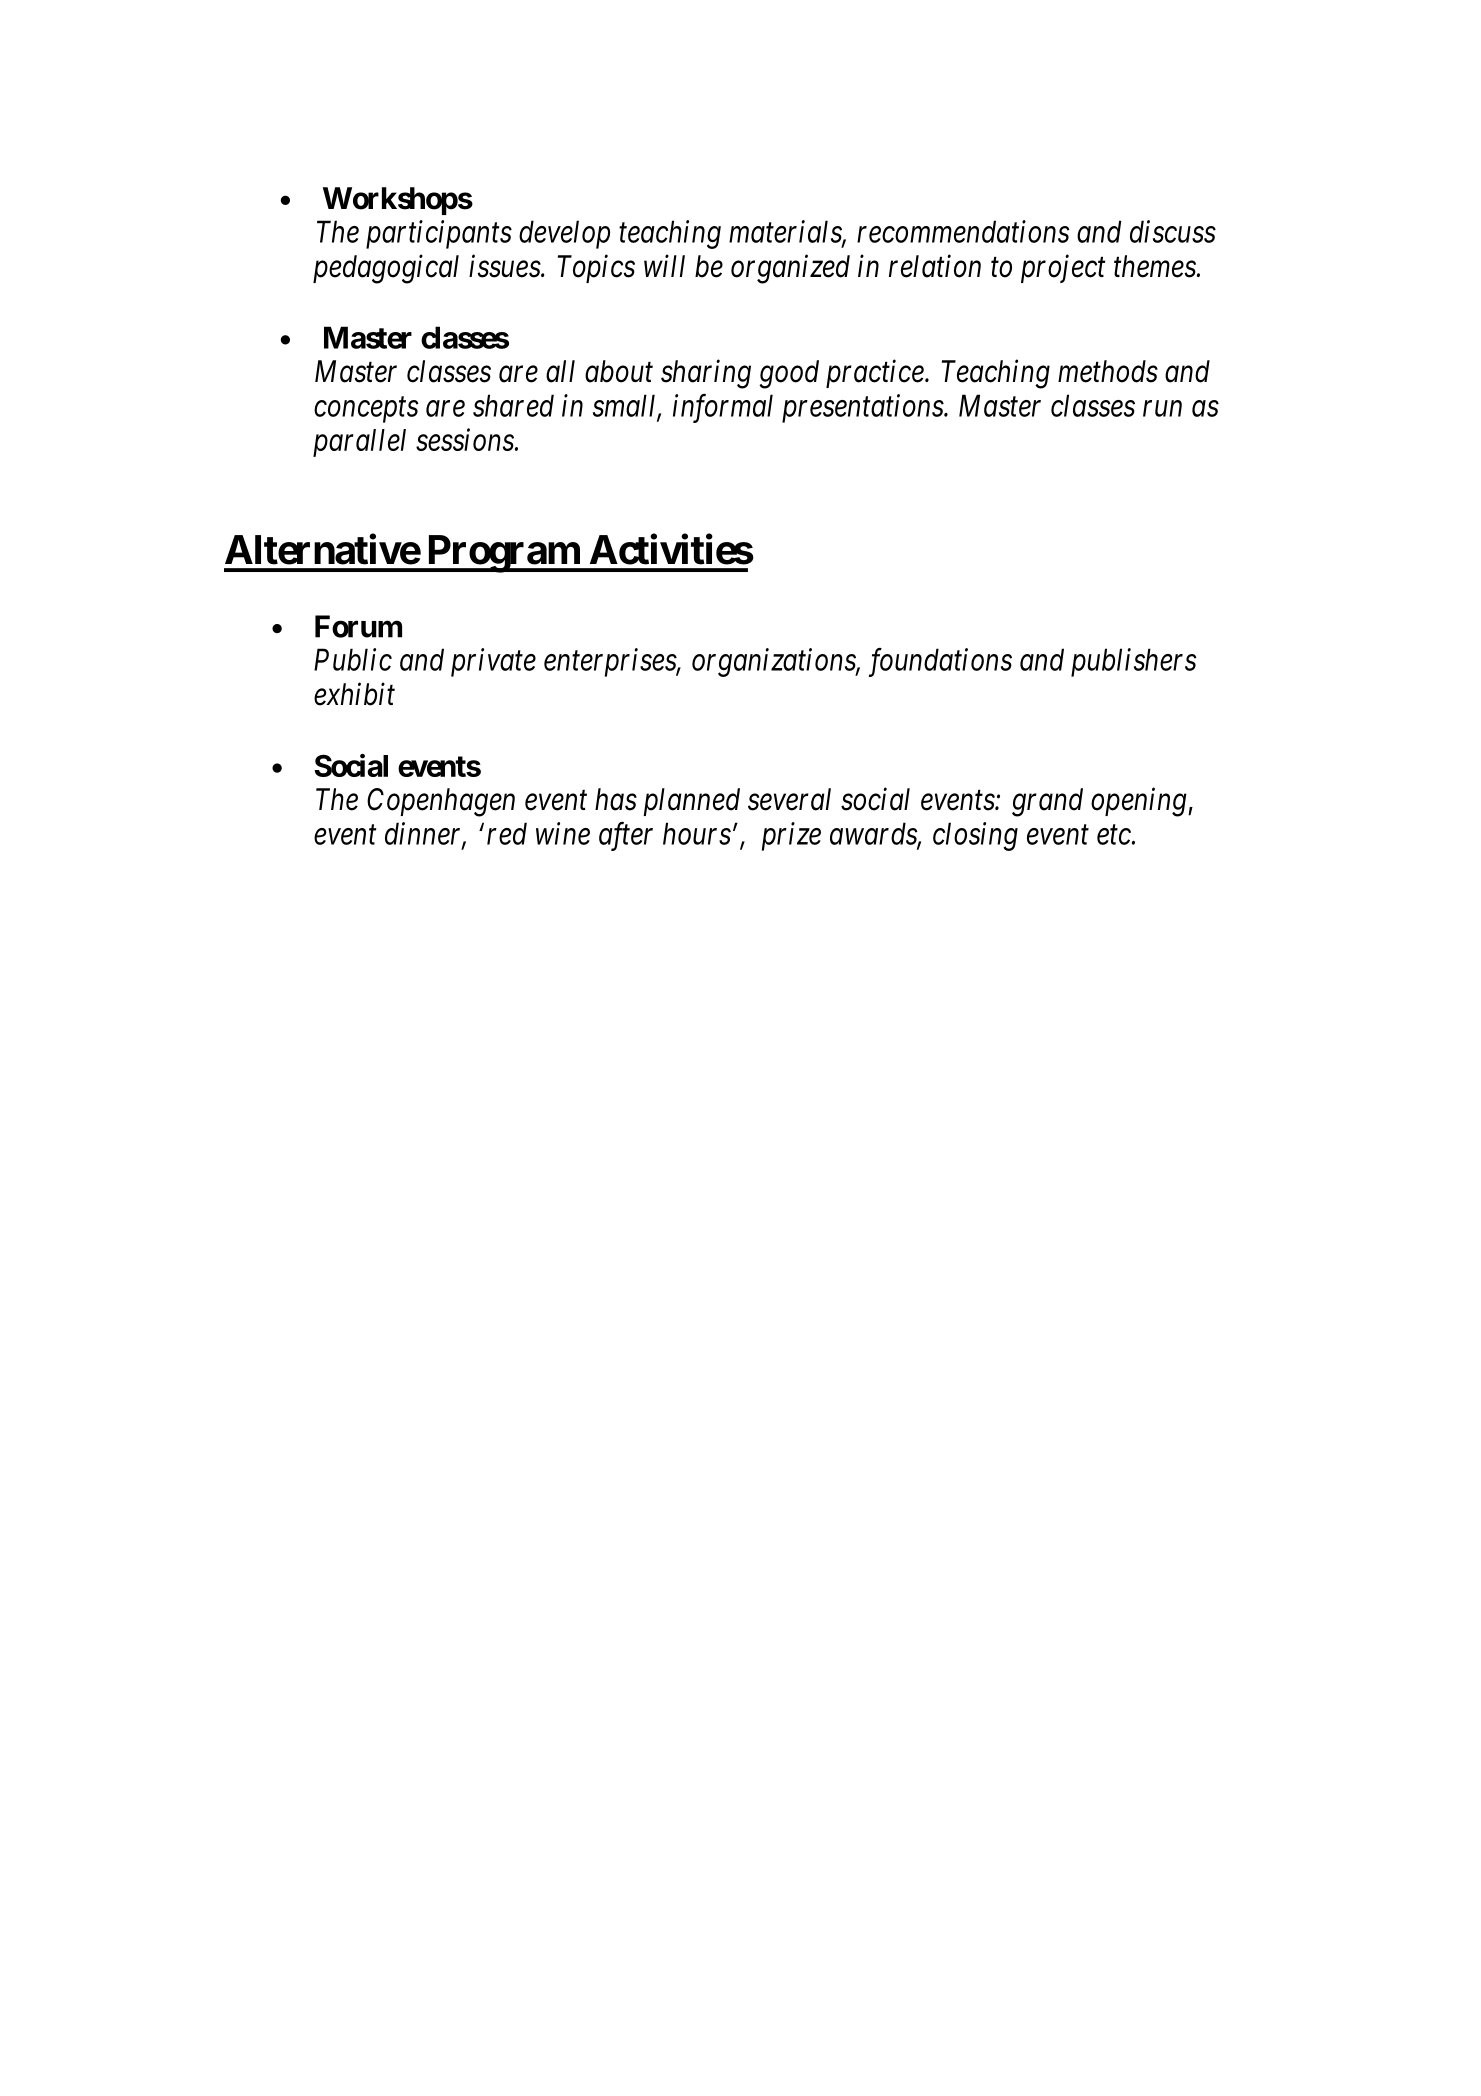  What do you see at coordinates (789, 374) in the page?
I see `good` at bounding box center [789, 374].
